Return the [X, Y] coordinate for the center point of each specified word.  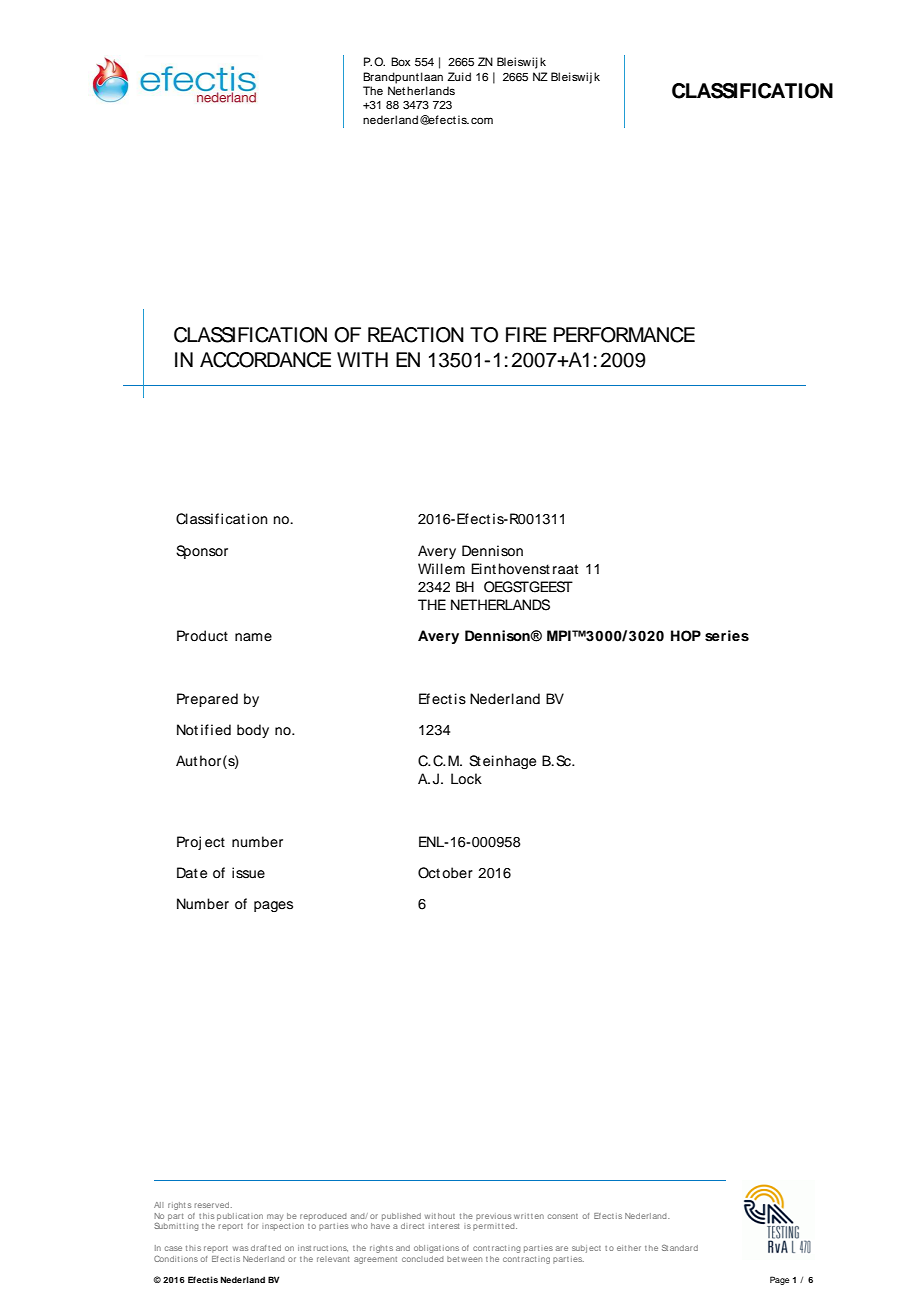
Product [202, 636]
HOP [686, 636]
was [240, 1248]
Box [400, 61]
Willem [441, 569]
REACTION [416, 335]
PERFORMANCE [624, 335]
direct [412, 1226]
